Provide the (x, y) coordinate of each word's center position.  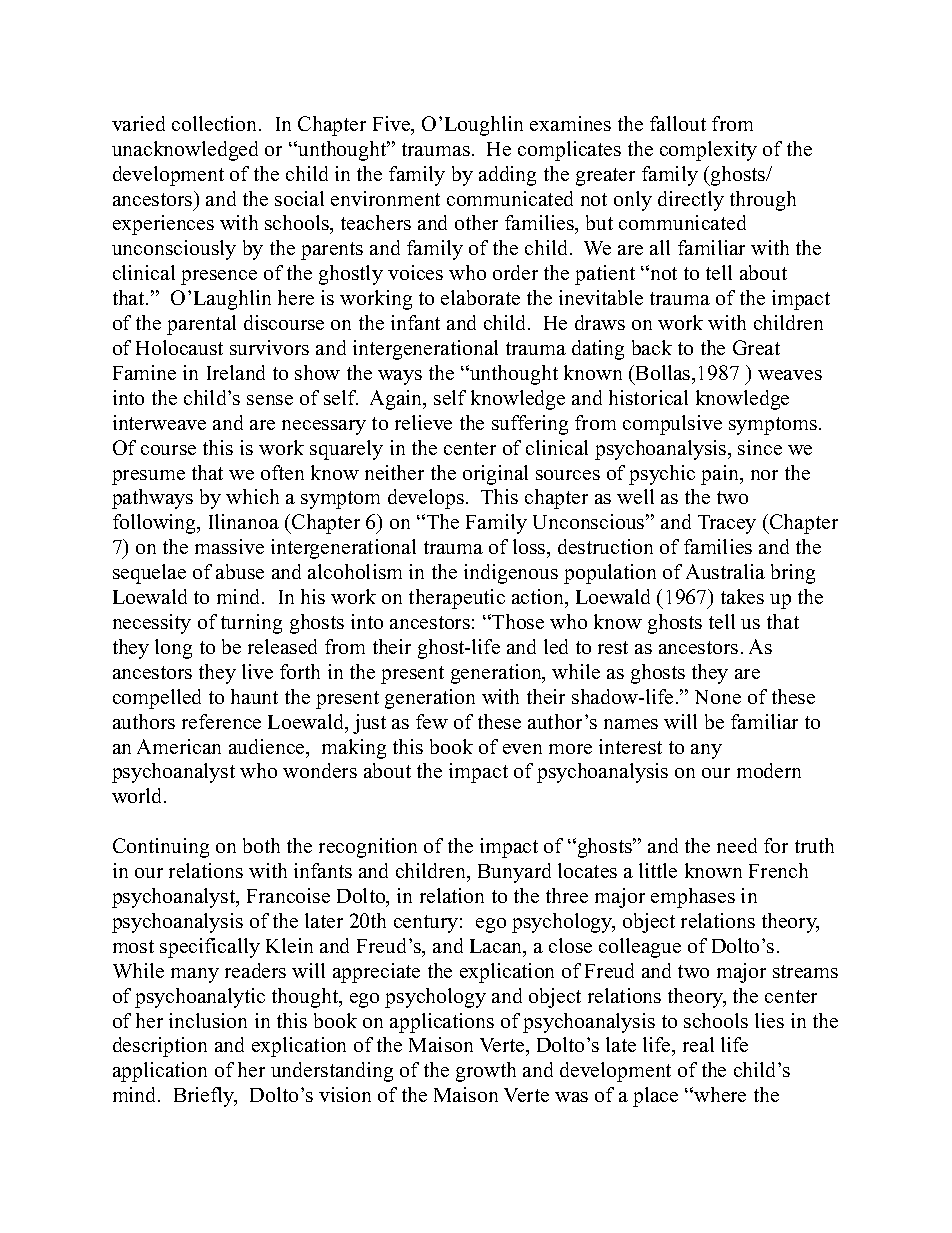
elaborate (480, 297)
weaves (790, 375)
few (432, 721)
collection (216, 123)
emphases (693, 898)
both (261, 845)
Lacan (497, 947)
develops (426, 499)
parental (201, 325)
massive (229, 546)
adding (507, 176)
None (718, 697)
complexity (708, 151)
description (160, 1047)
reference (221, 721)
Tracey (727, 524)
